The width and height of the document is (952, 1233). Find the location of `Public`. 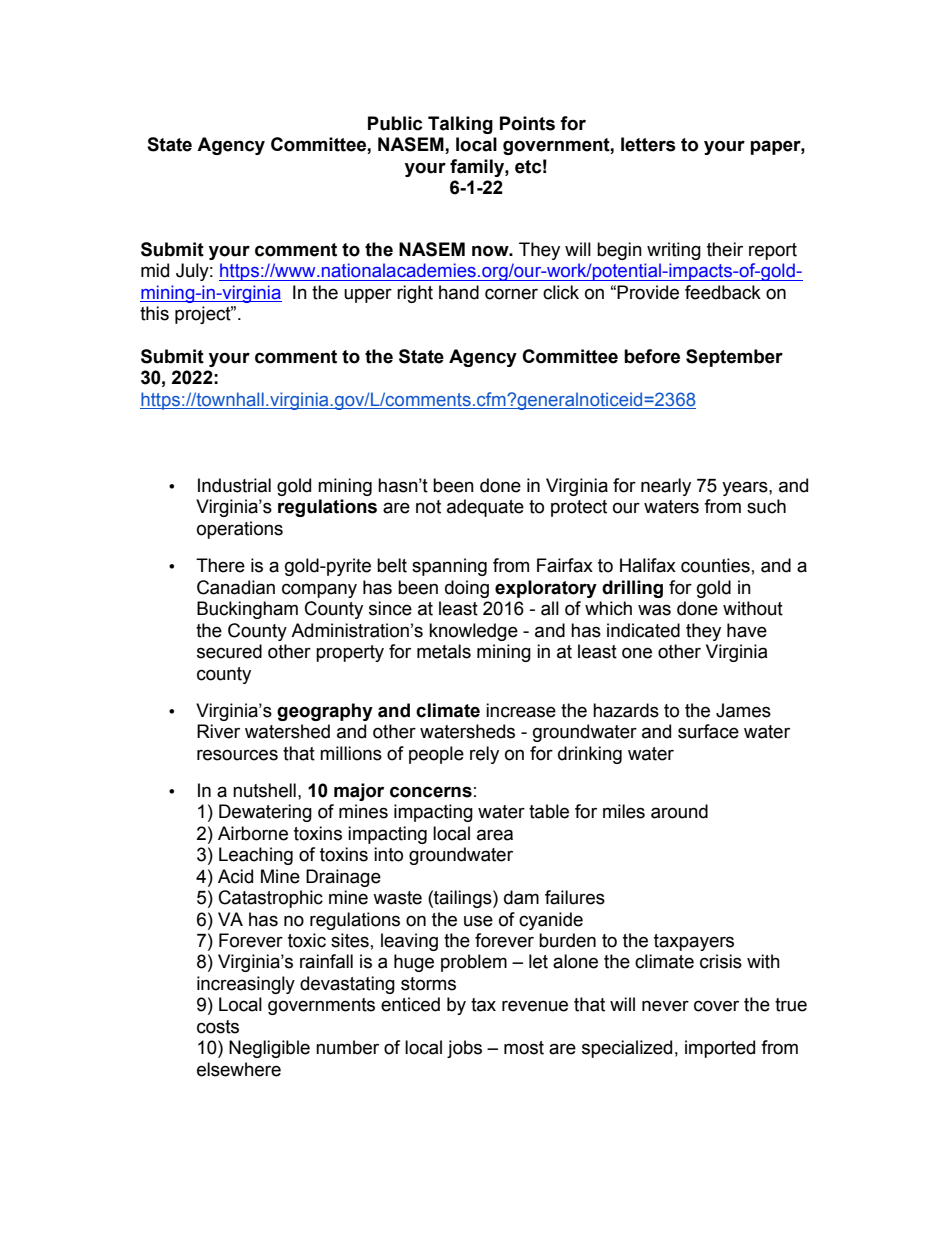

Public is located at coordinates (395, 123).
